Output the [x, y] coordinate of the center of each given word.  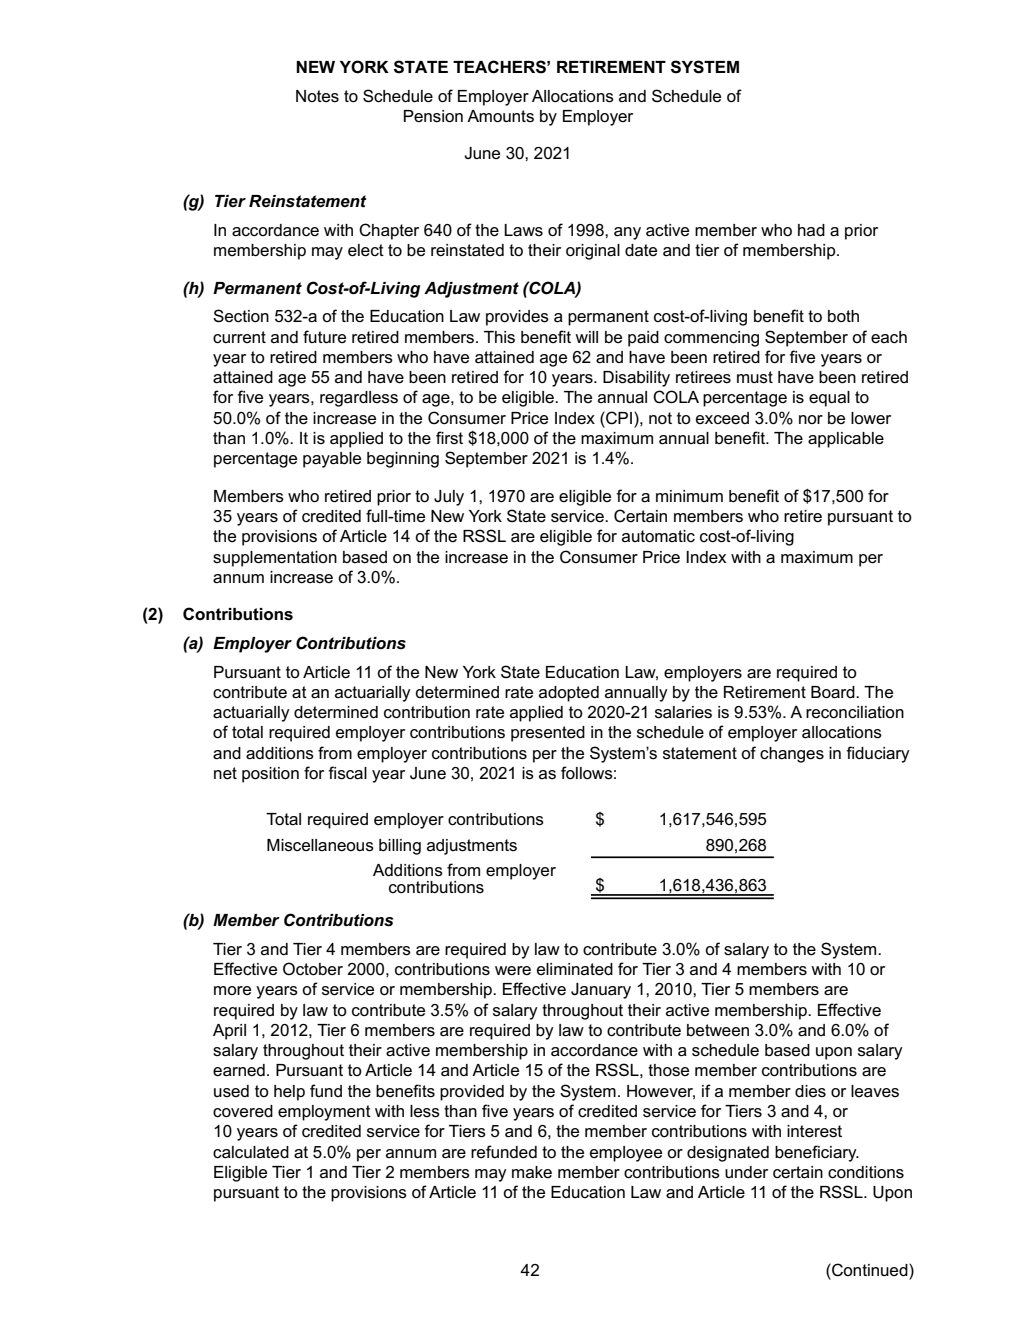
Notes [317, 96]
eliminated [575, 969]
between [718, 1030]
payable [332, 460]
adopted [569, 694]
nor [811, 419]
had [811, 230]
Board [834, 692]
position [270, 775]
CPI [619, 418]
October [313, 969]
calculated [251, 1152]
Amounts [500, 116]
